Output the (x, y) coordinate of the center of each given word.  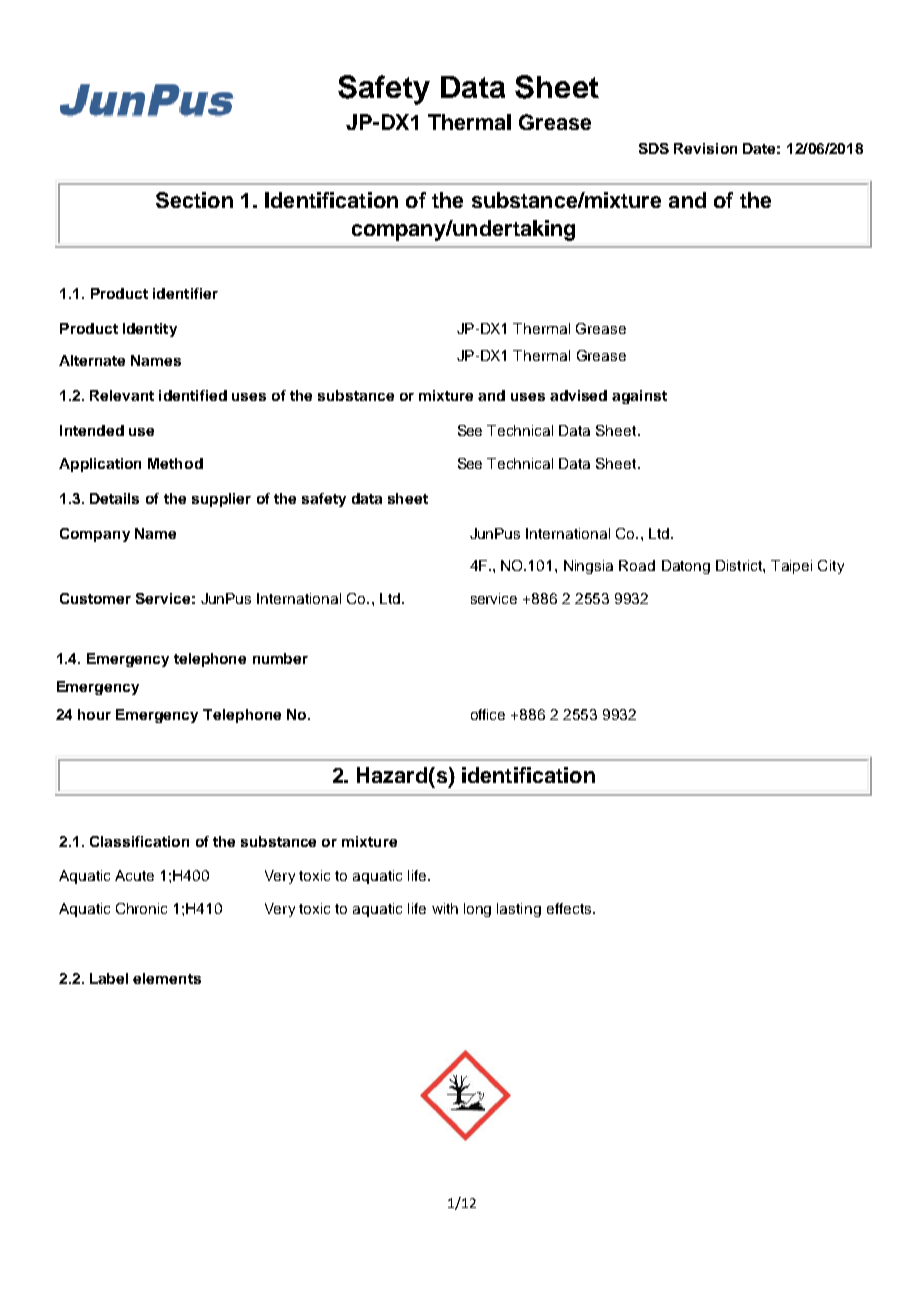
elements (167, 978)
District (740, 565)
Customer (95, 598)
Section (194, 200)
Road (637, 565)
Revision (705, 148)
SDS (654, 148)
